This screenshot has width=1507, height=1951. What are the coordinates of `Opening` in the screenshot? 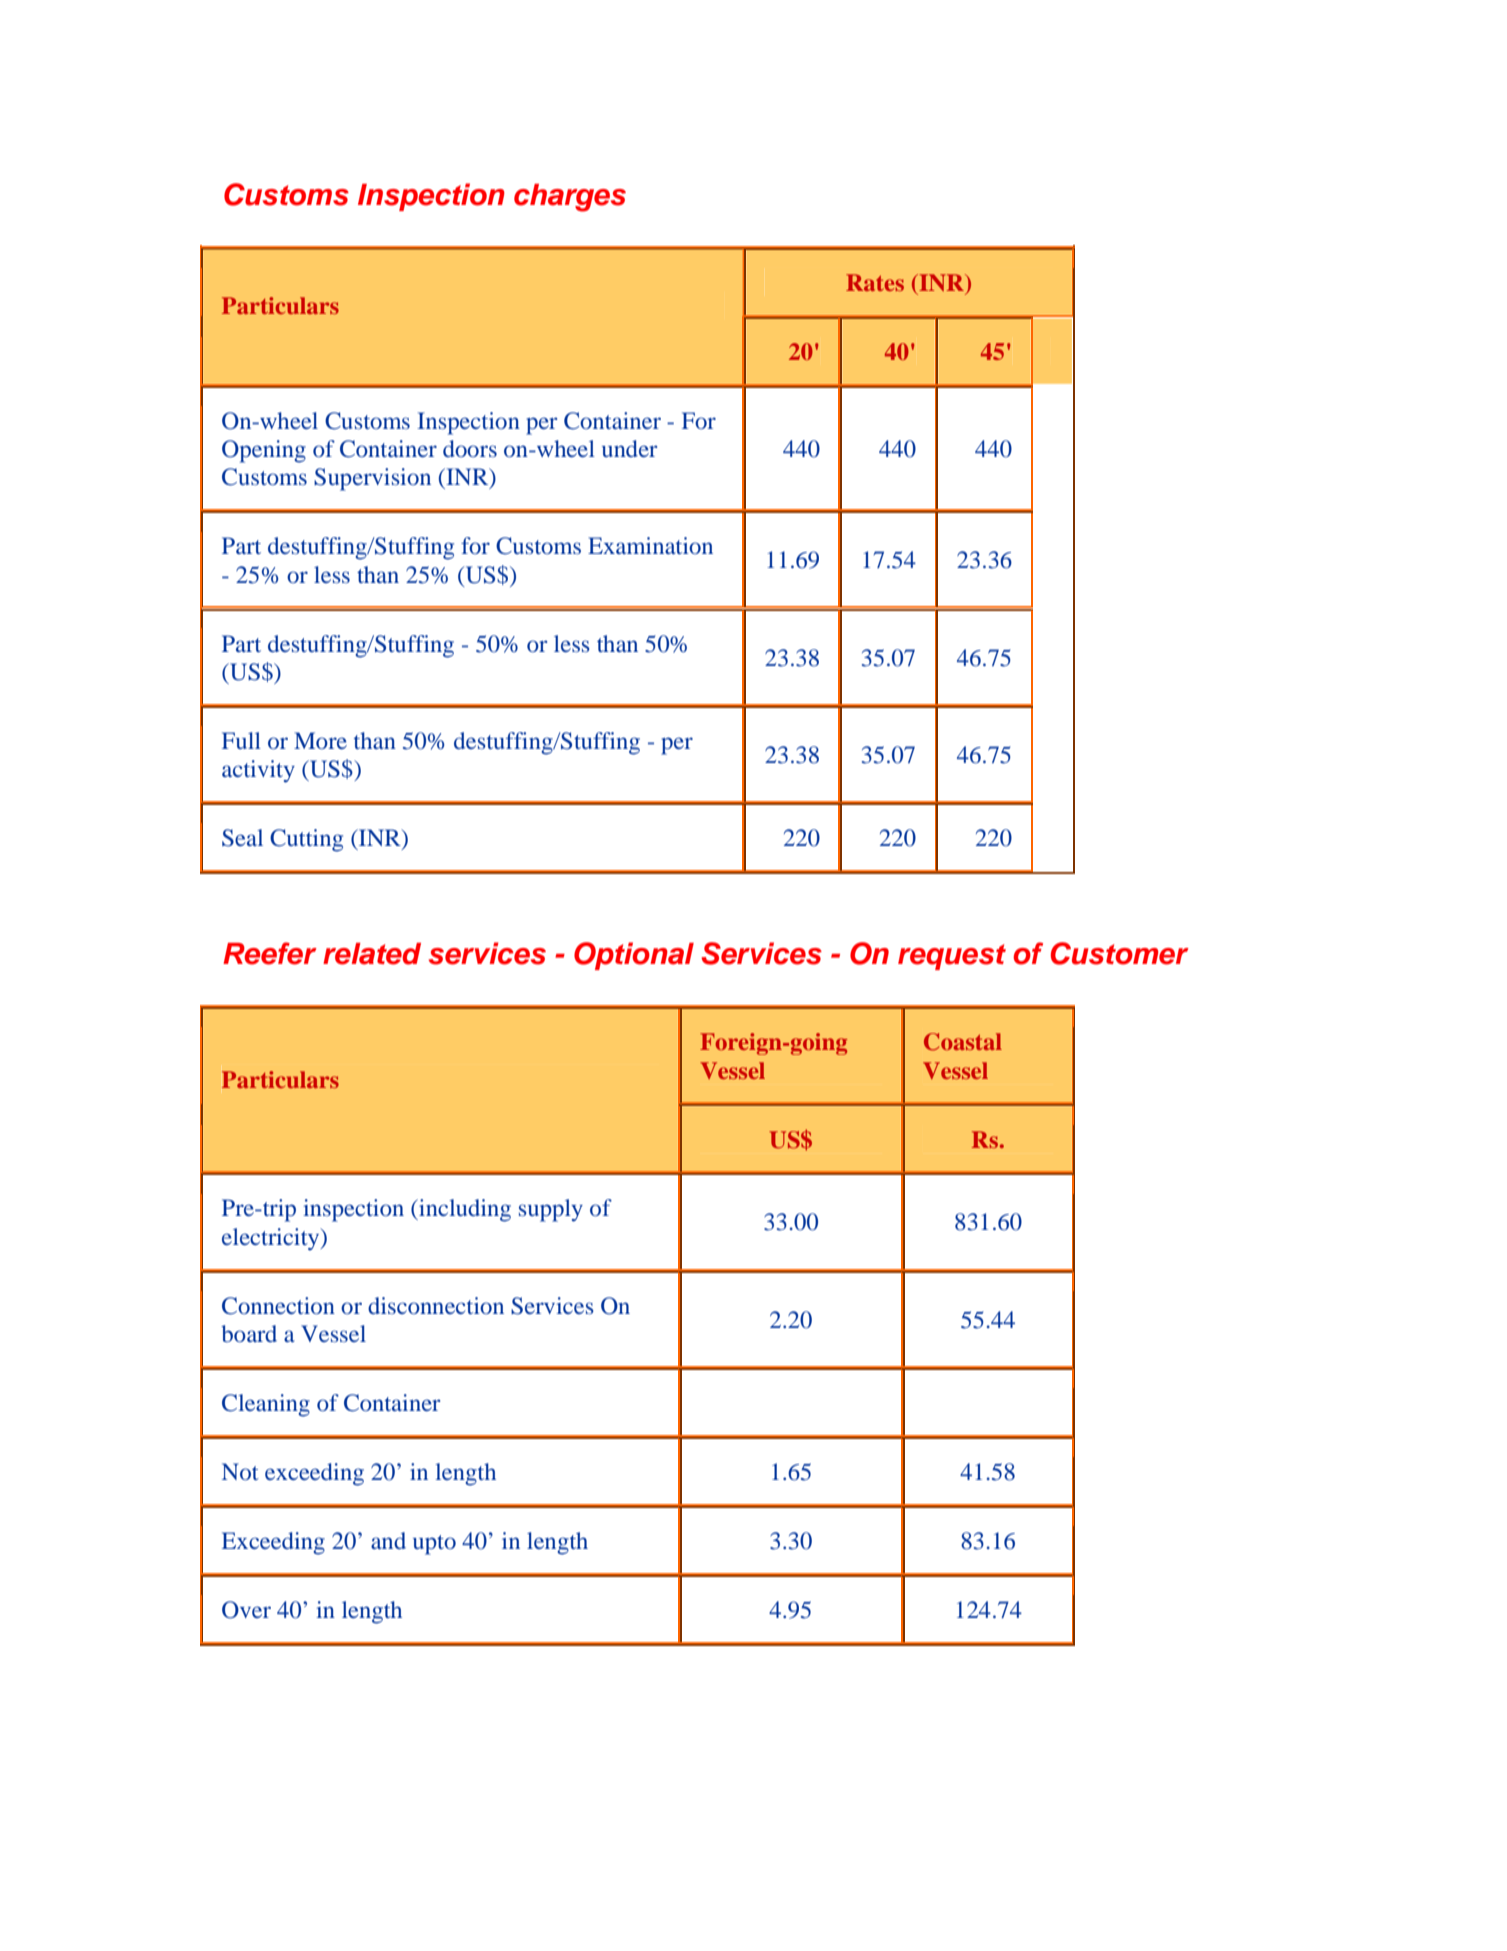 It's located at (264, 451).
